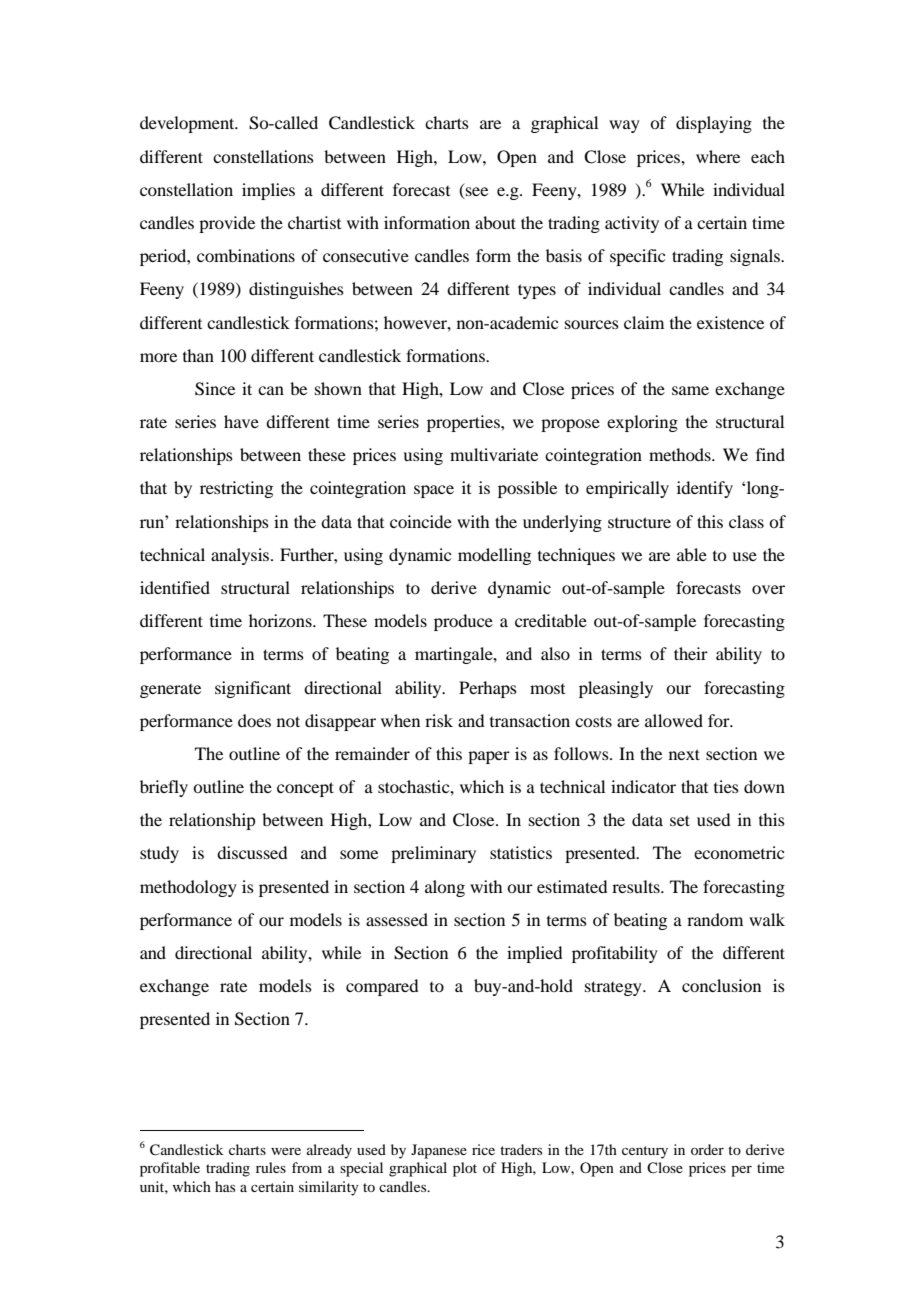 Image resolution: width=924 pixels, height=1308 pixels. What do you see at coordinates (721, 985) in the screenshot?
I see `conclusion` at bounding box center [721, 985].
